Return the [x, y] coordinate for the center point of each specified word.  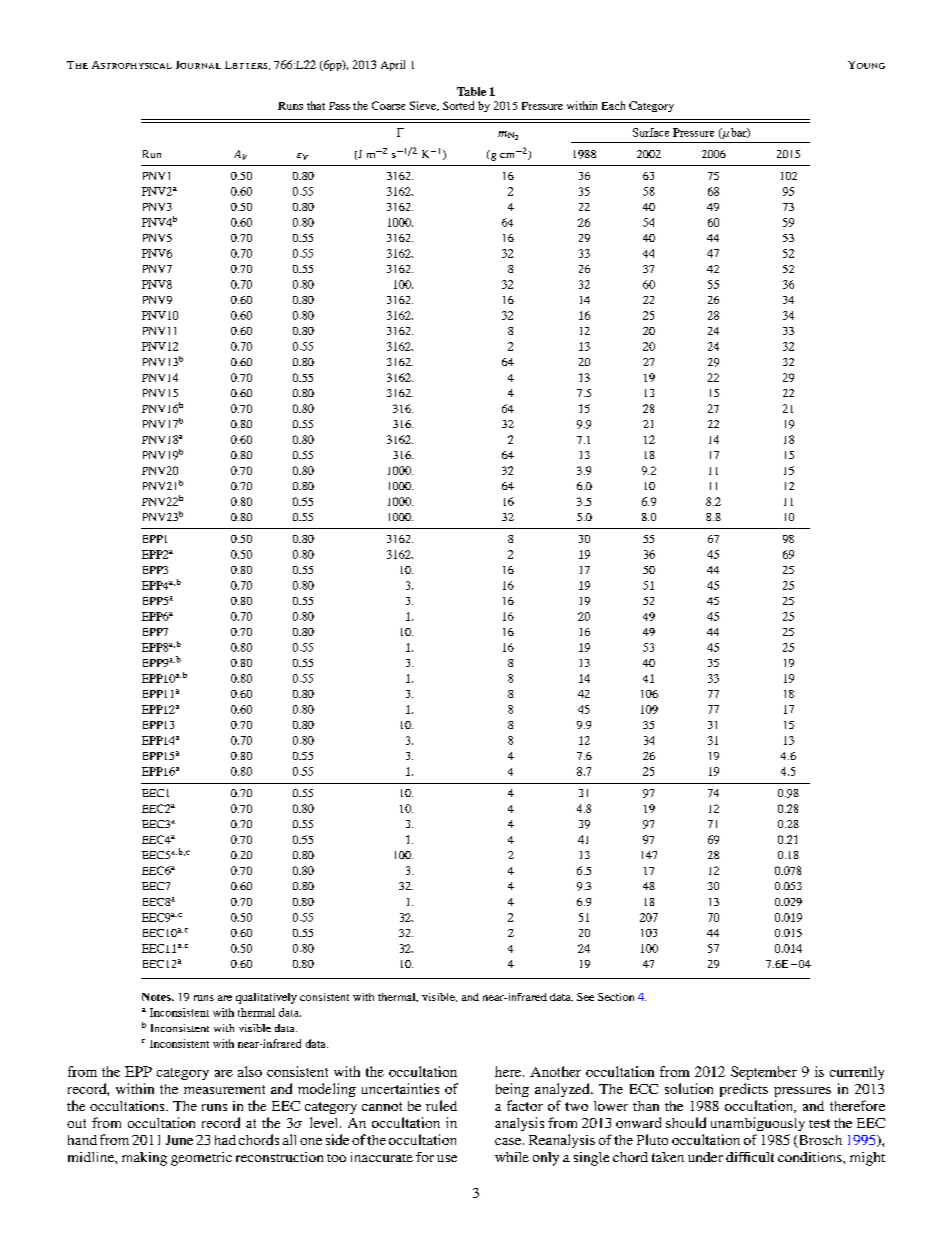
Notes [157, 997]
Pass [339, 106]
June [179, 1140]
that [316, 105]
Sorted [458, 105]
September [764, 1073]
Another [555, 1071]
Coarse [388, 105]
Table [471, 91]
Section [616, 997]
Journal [198, 65]
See [585, 997]
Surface [651, 132]
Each [613, 105]
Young [866, 65]
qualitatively [266, 998]
